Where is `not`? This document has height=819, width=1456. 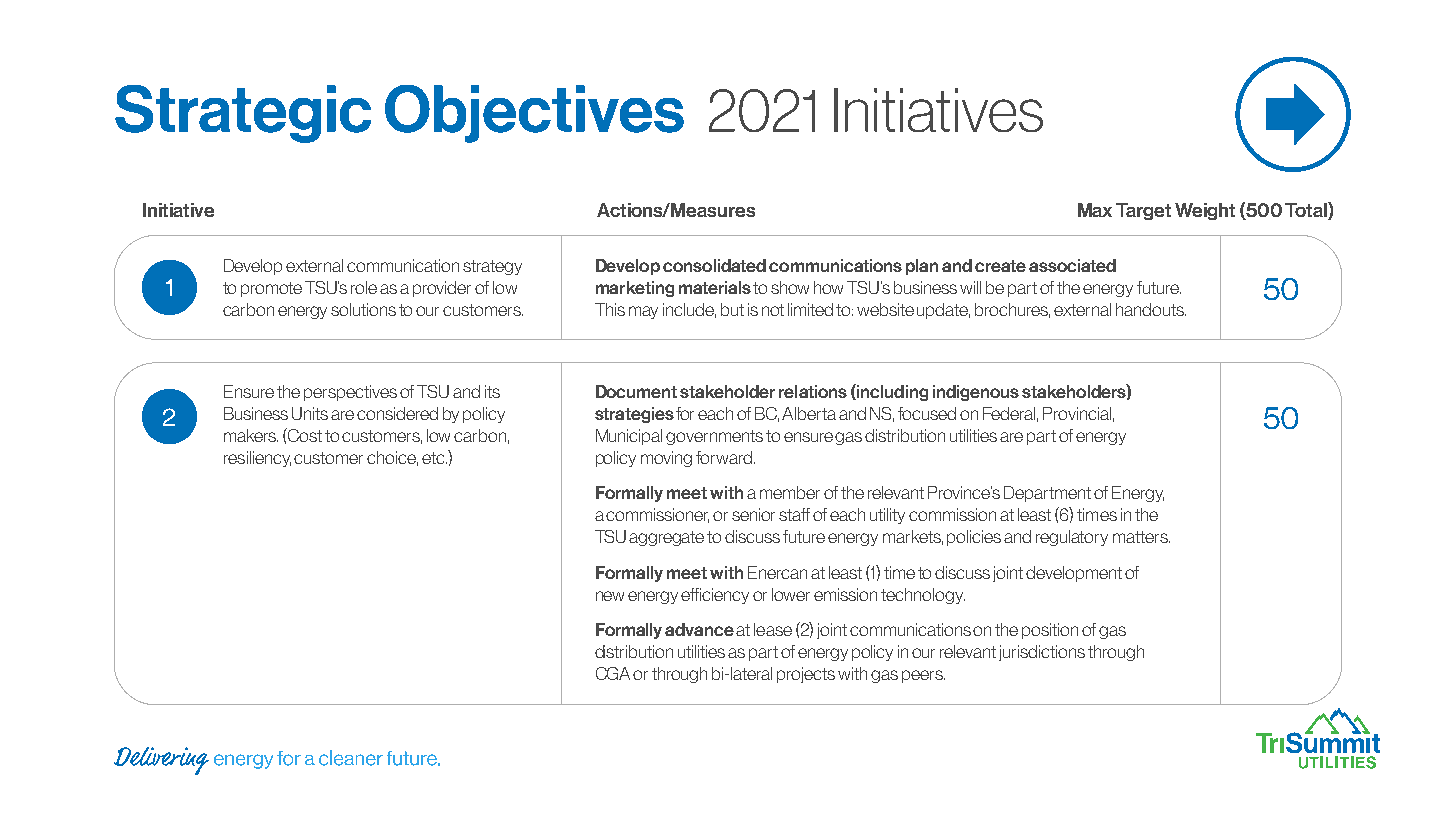
not is located at coordinates (773, 310).
